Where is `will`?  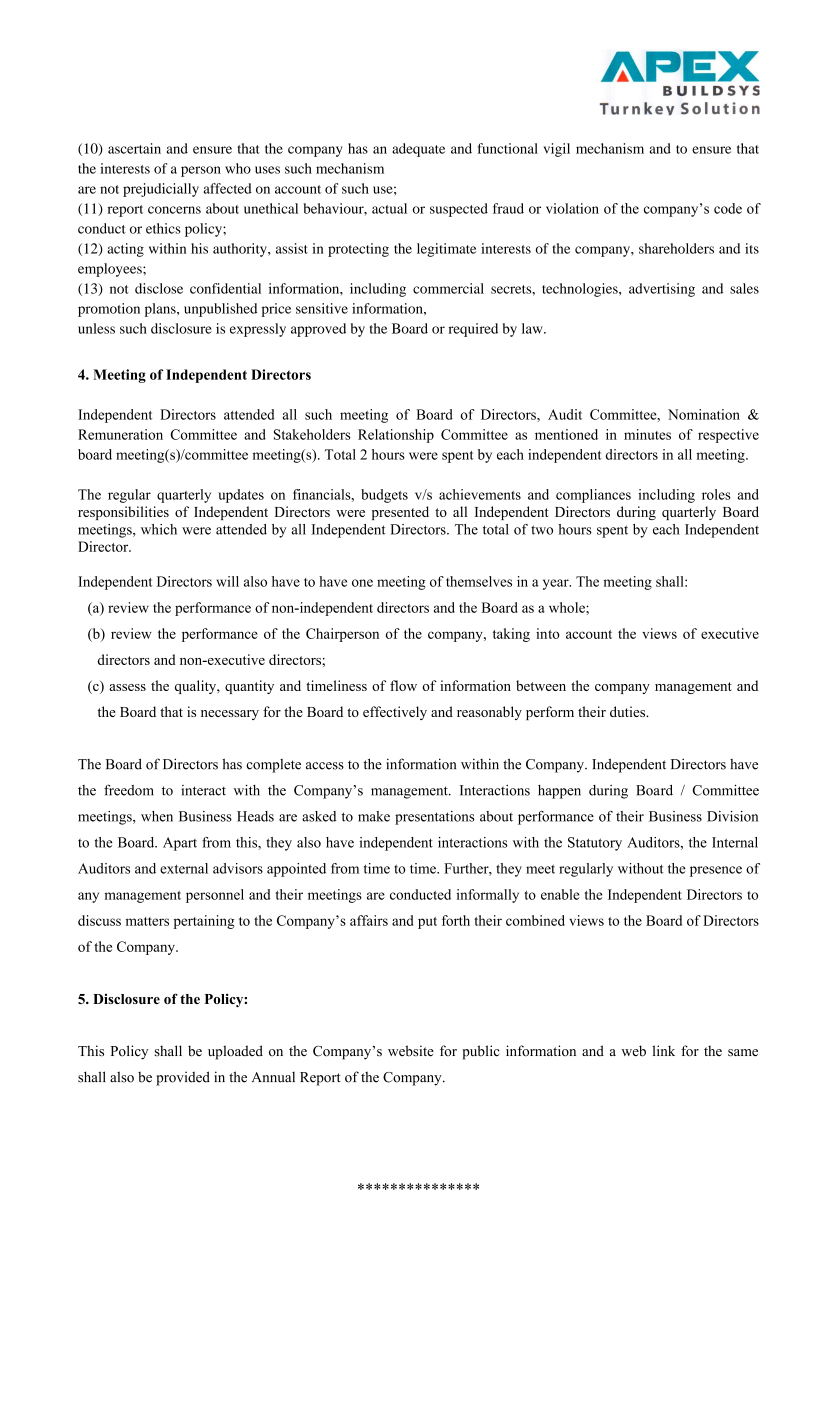
will is located at coordinates (227, 581).
